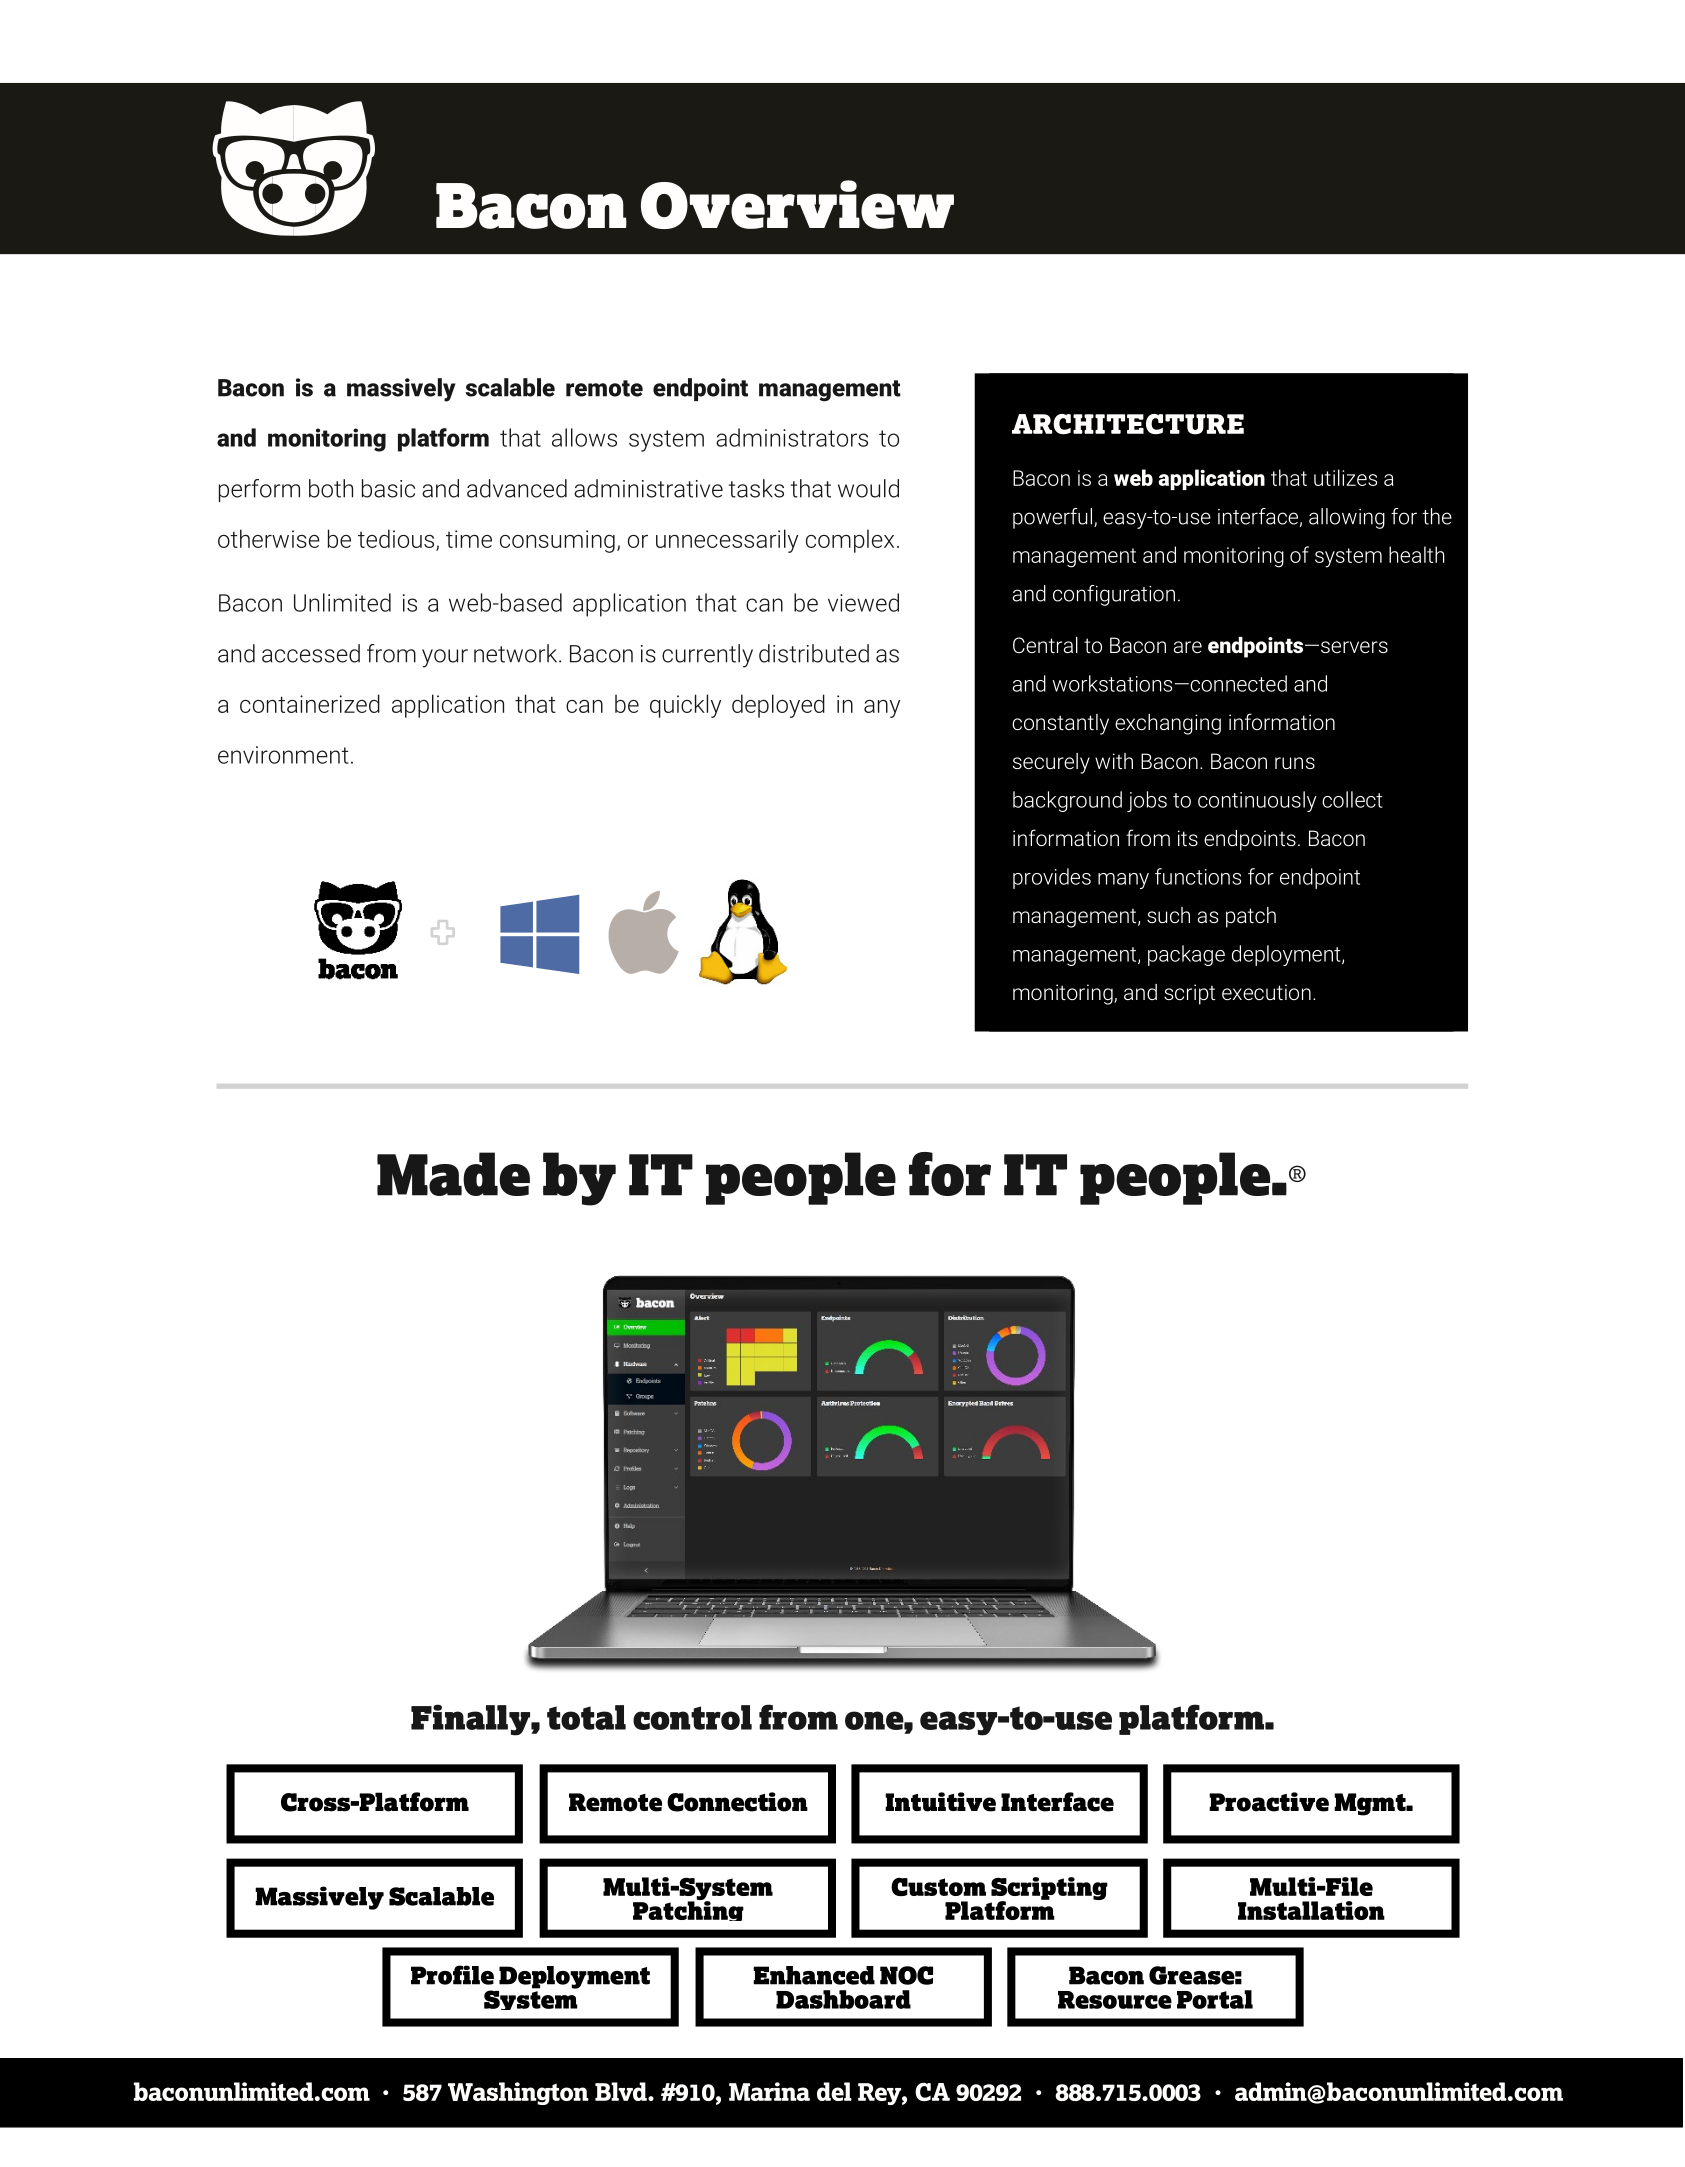 The height and width of the page is (2167, 1685). What do you see at coordinates (1266, 992) in the page?
I see `execution` at bounding box center [1266, 992].
